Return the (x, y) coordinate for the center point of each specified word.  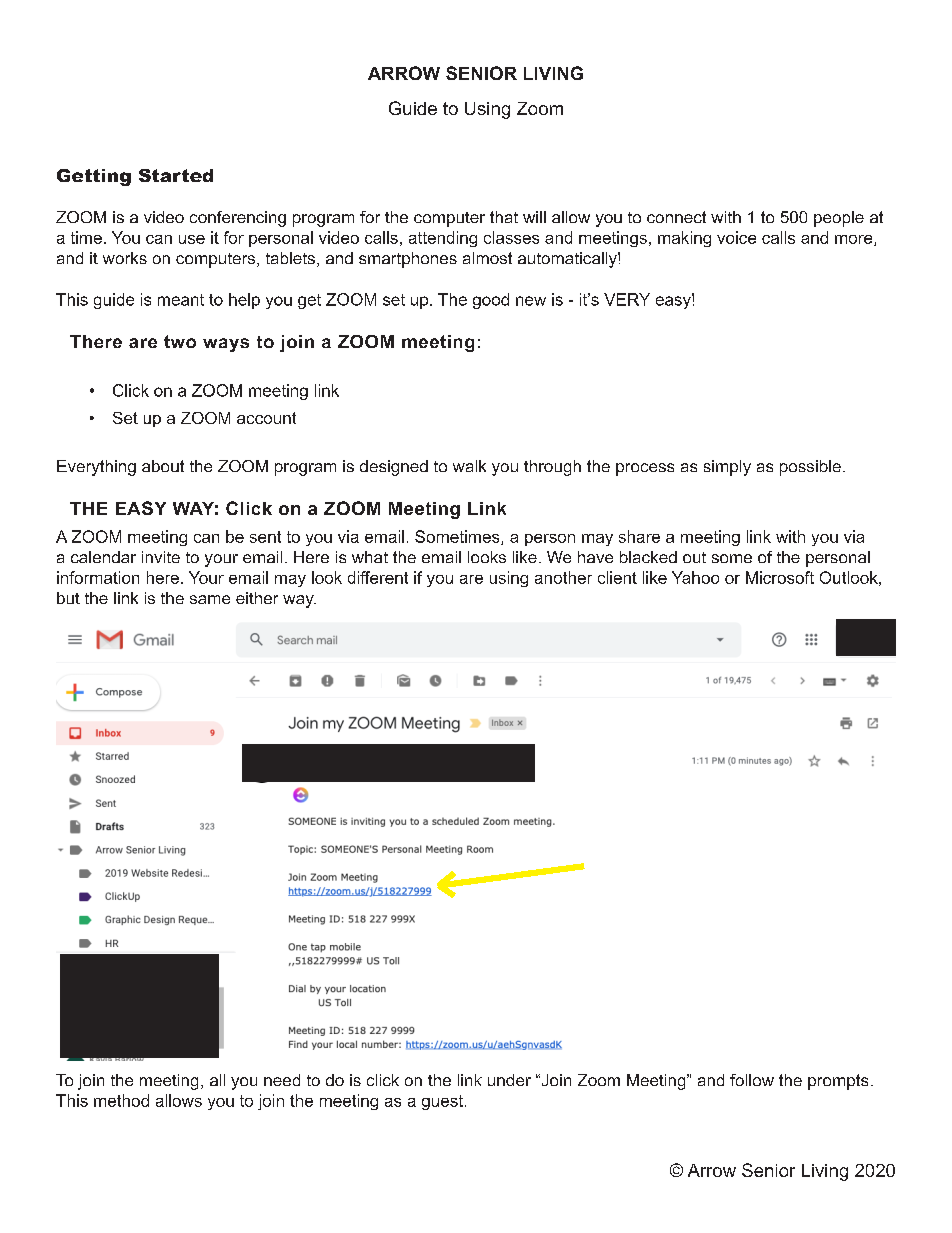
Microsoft (780, 577)
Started (176, 175)
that (504, 217)
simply (727, 468)
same (210, 599)
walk (469, 466)
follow (752, 1080)
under (509, 1080)
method (121, 1100)
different (378, 577)
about (163, 466)
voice (736, 237)
